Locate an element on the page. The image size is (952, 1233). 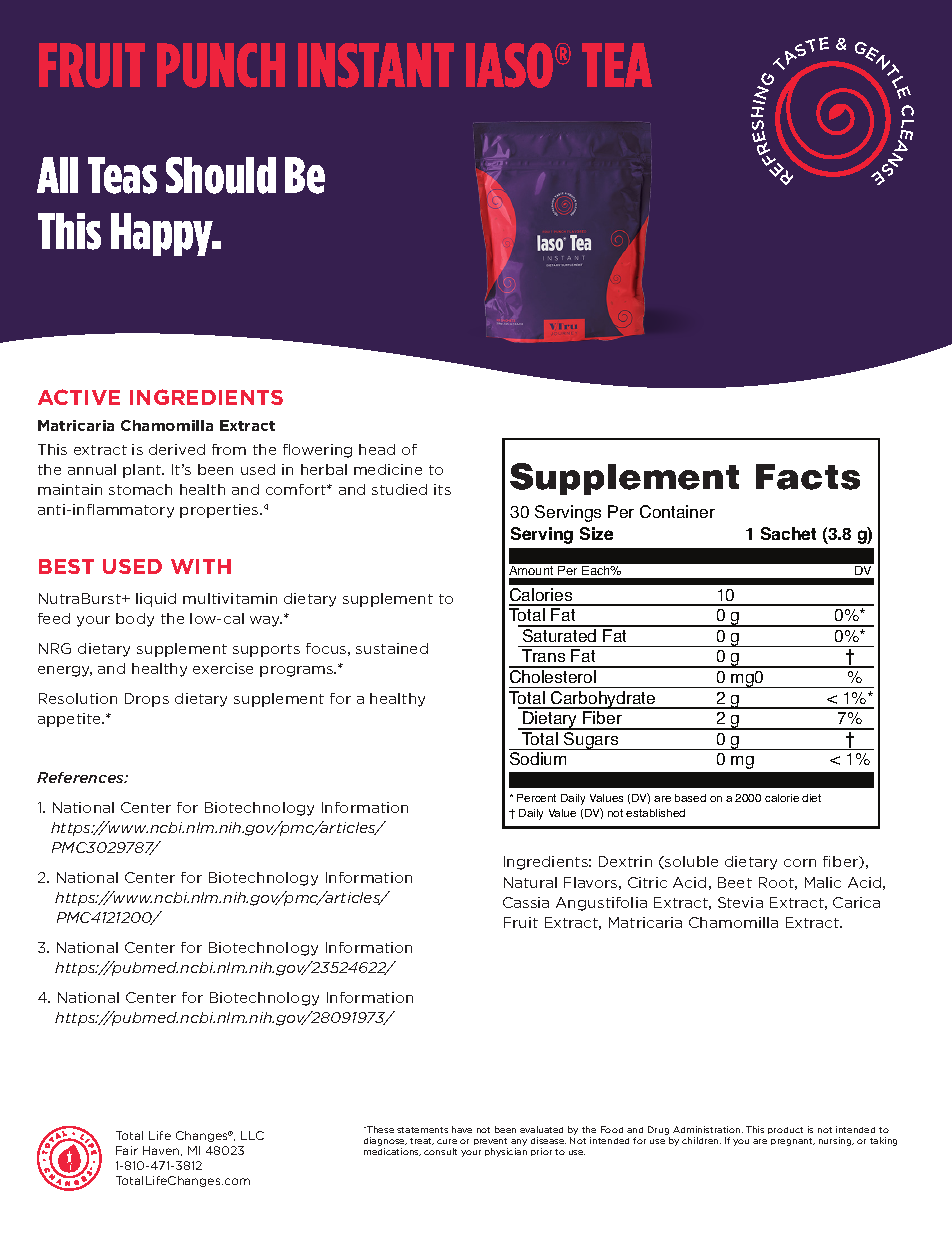
liquid is located at coordinates (156, 600).
